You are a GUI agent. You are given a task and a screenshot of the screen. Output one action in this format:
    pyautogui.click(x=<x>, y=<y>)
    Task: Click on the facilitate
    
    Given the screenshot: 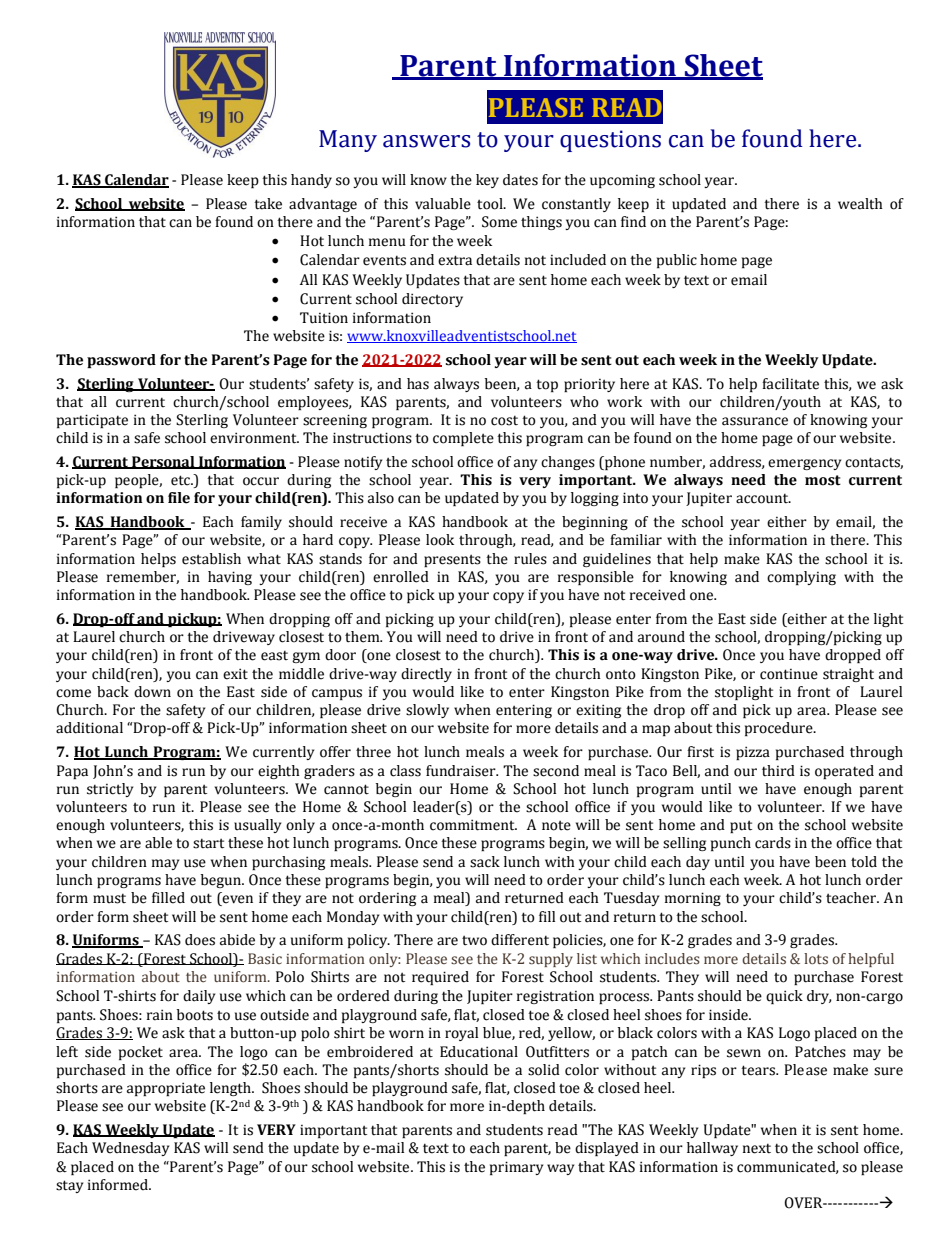 What is the action you would take?
    pyautogui.click(x=790, y=384)
